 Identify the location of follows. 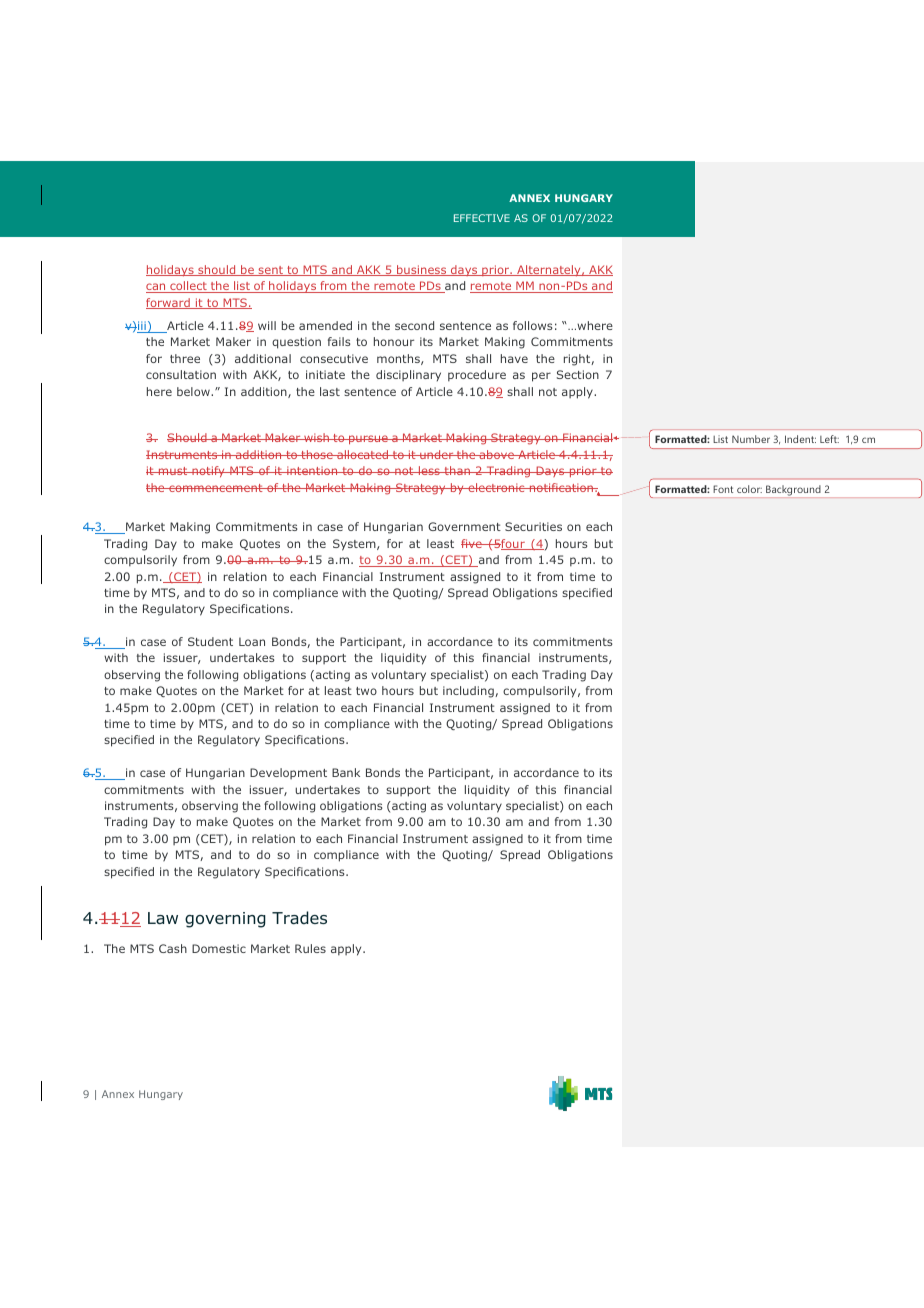
(533, 325).
